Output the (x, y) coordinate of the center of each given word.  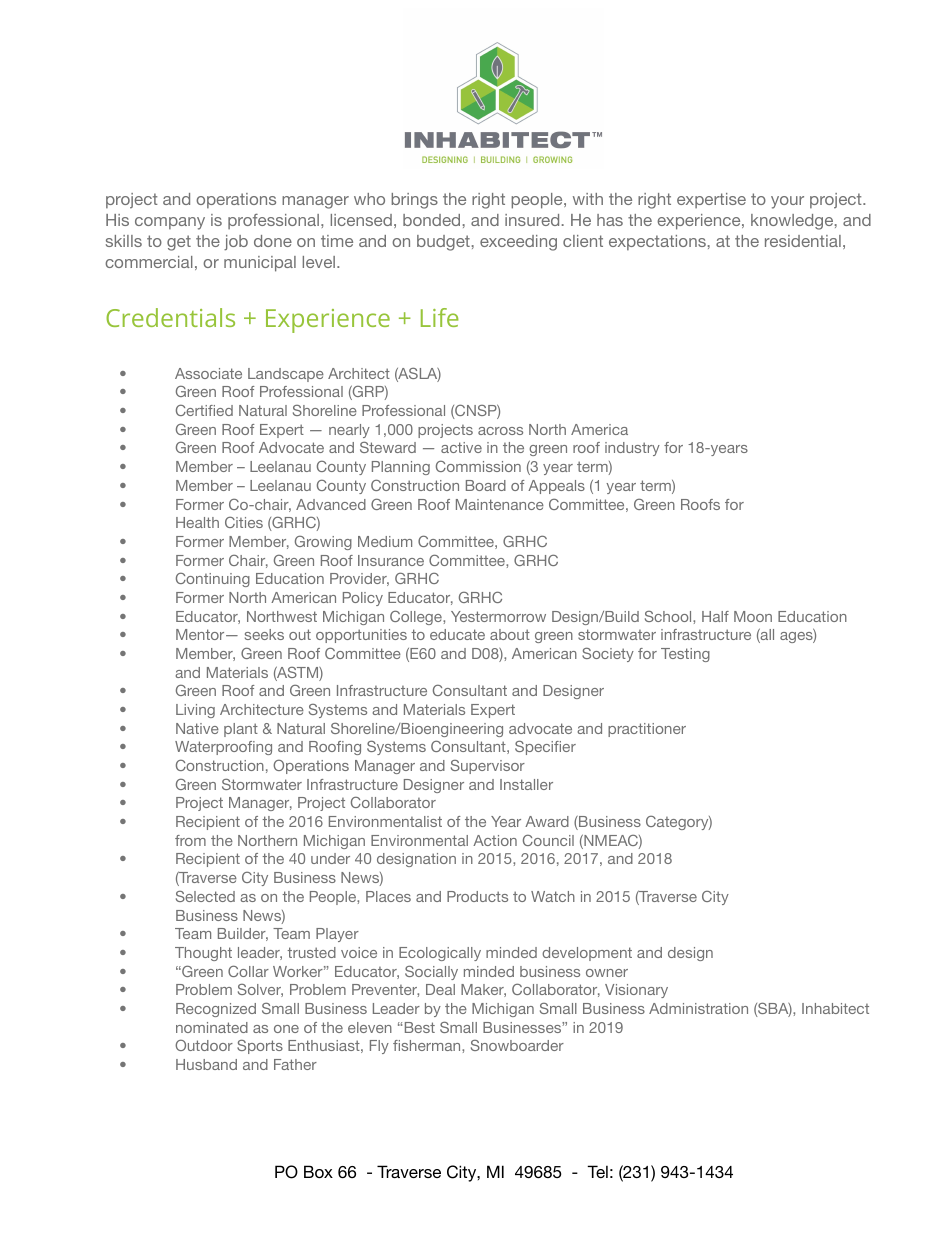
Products (477, 896)
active (461, 447)
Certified (204, 410)
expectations (657, 243)
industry (632, 449)
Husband (206, 1064)
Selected (205, 896)
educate (457, 634)
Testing (685, 655)
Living (195, 711)
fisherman (428, 1045)
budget (443, 243)
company (170, 223)
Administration (698, 1008)
